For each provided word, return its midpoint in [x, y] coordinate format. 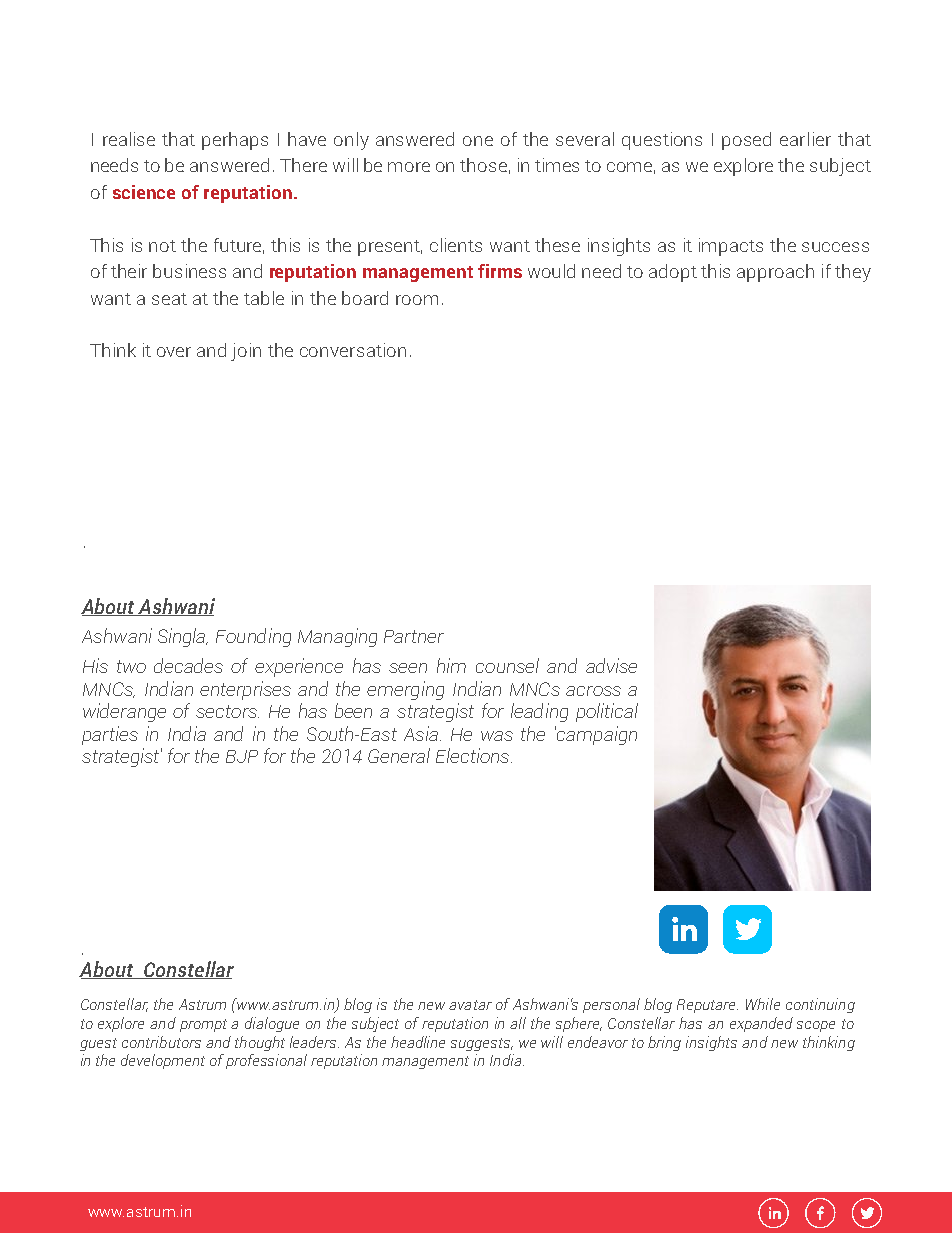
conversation [353, 350]
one [478, 141]
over [174, 352]
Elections [474, 755]
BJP [242, 756]
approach [775, 273]
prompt [203, 1025]
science [144, 192]
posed [746, 141]
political [607, 712]
